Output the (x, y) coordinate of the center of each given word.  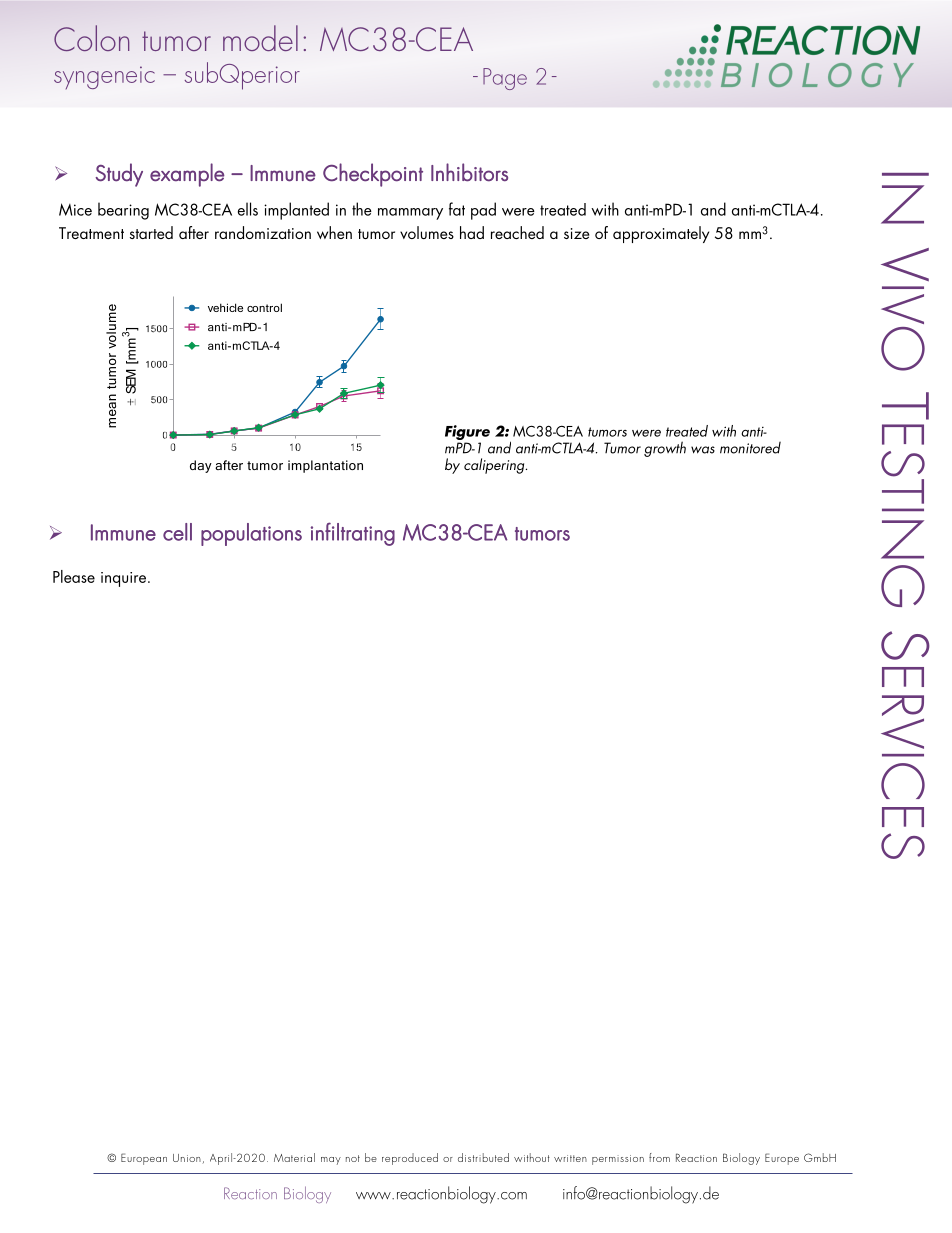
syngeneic (104, 77)
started (151, 232)
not (353, 1158)
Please (74, 576)
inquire (125, 579)
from (659, 1157)
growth (665, 449)
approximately (661, 234)
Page (505, 79)
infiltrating (353, 534)
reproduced (410, 1159)
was (703, 450)
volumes (427, 232)
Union (187, 1158)
